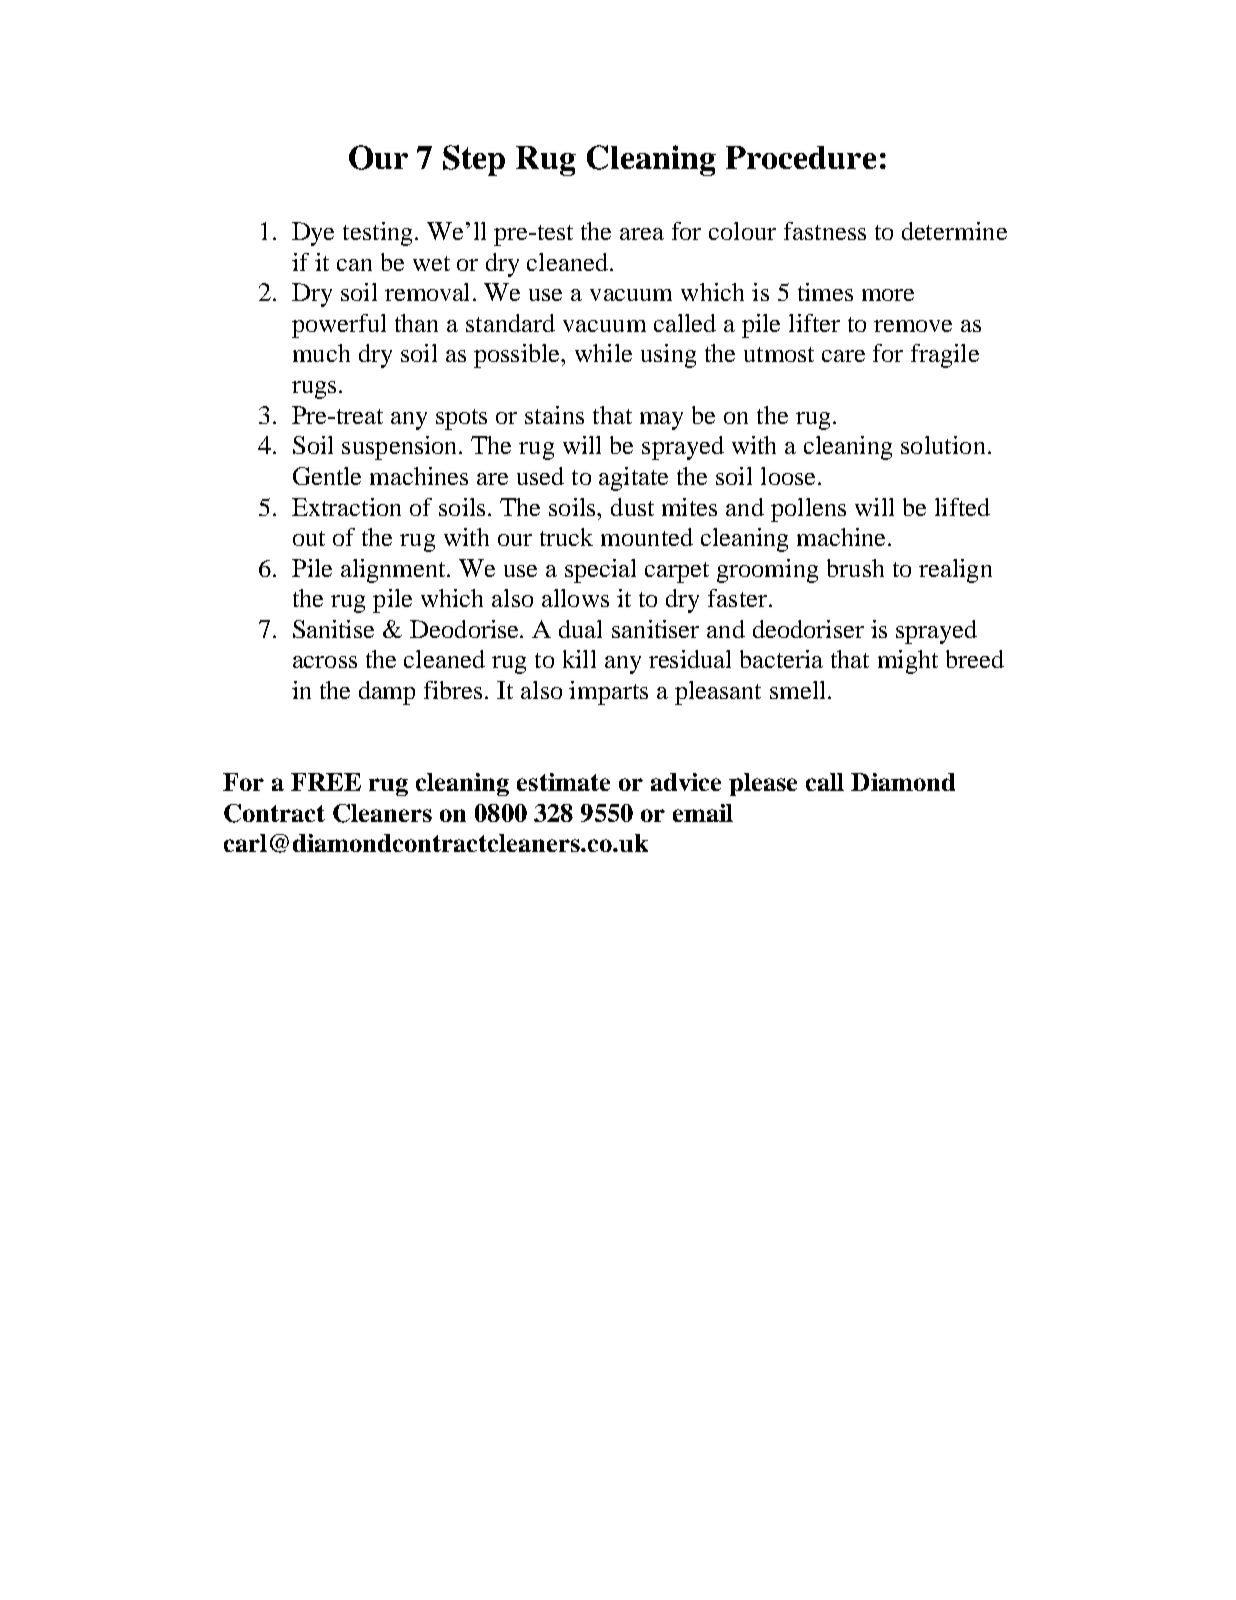 The width and height of the screenshot is (1236, 1600). I want to click on FREE, so click(326, 782).
